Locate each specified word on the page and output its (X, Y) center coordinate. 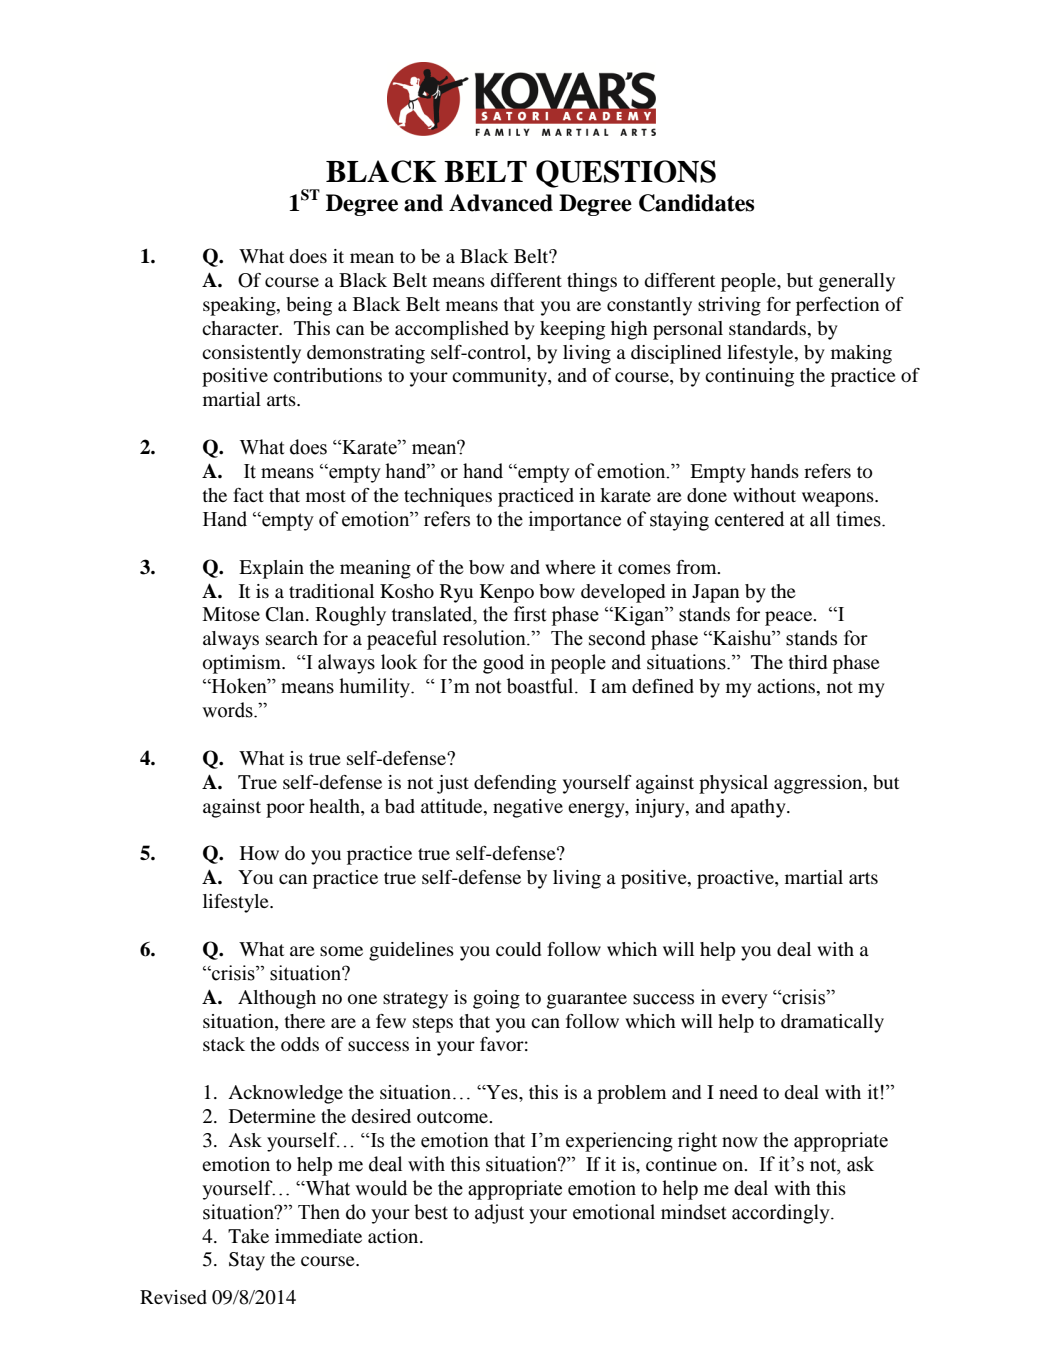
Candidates (697, 203)
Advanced (501, 203)
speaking (240, 306)
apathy (759, 808)
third (807, 662)
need (738, 1092)
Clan (286, 614)
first (530, 614)
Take (248, 1236)
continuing (749, 377)
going (496, 999)
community (500, 377)
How (259, 853)
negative (528, 808)
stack (224, 1044)
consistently (251, 354)
